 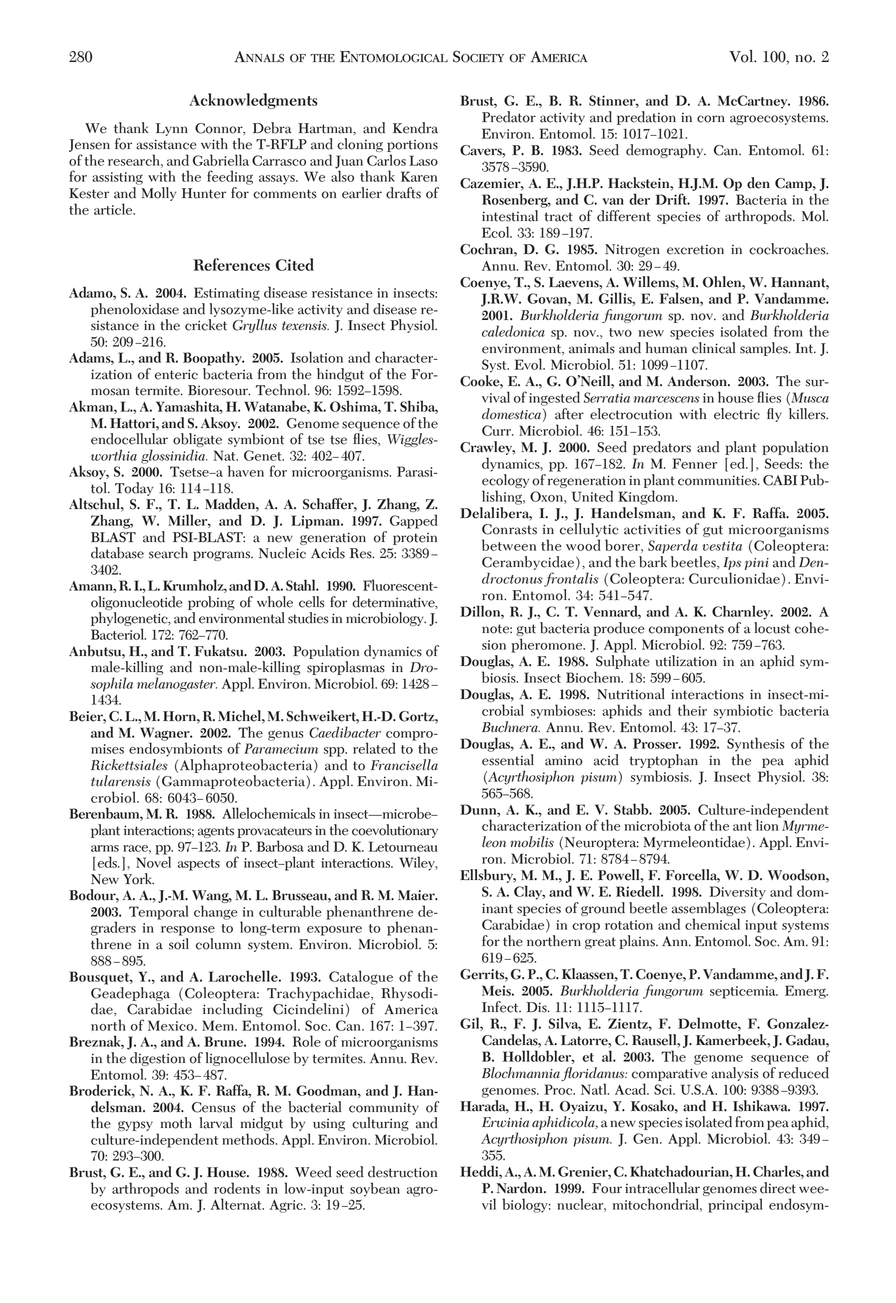 I want to click on assemblages, so click(x=709, y=910).
